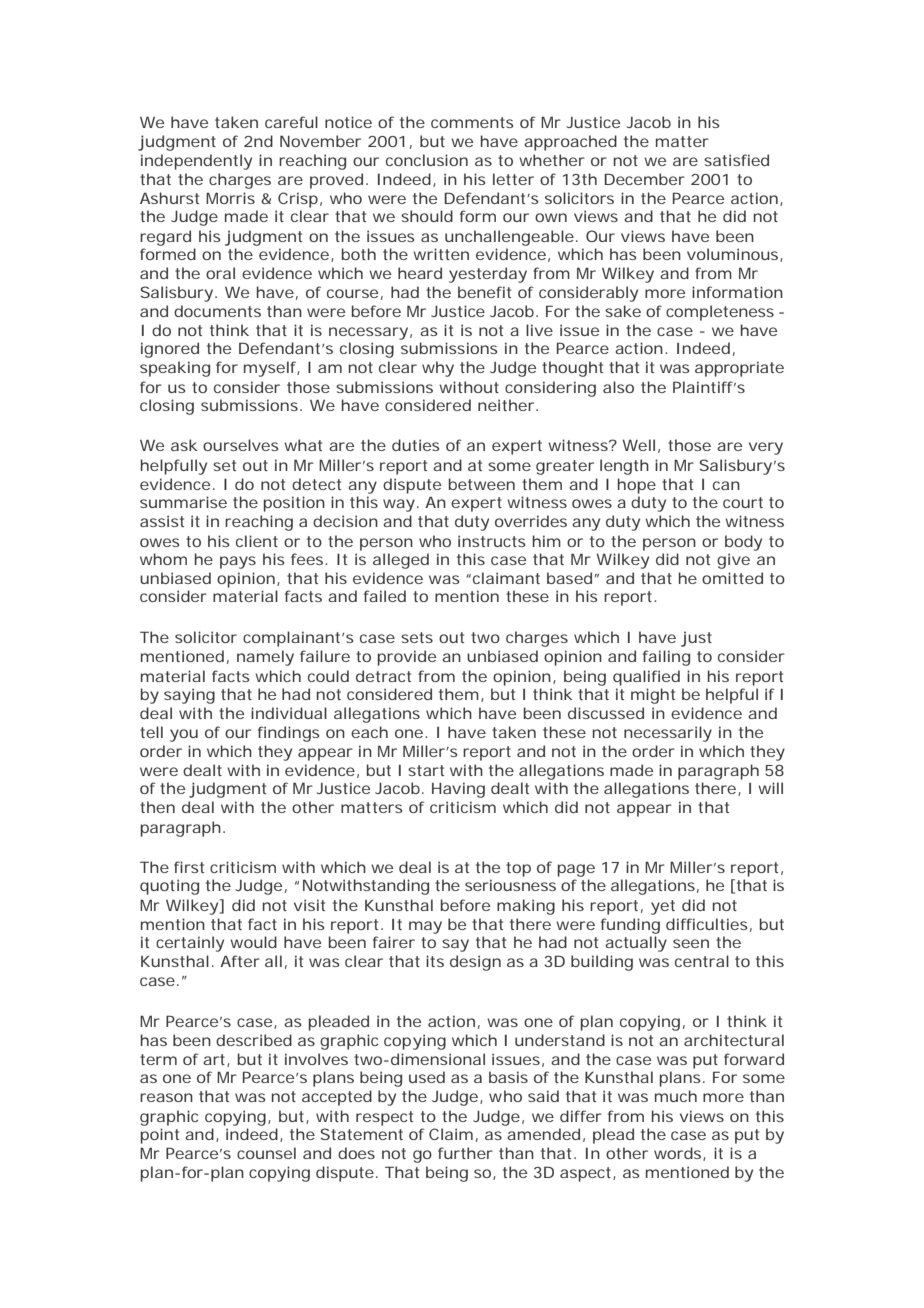  What do you see at coordinates (196, 162) in the screenshot?
I see `independently` at bounding box center [196, 162].
